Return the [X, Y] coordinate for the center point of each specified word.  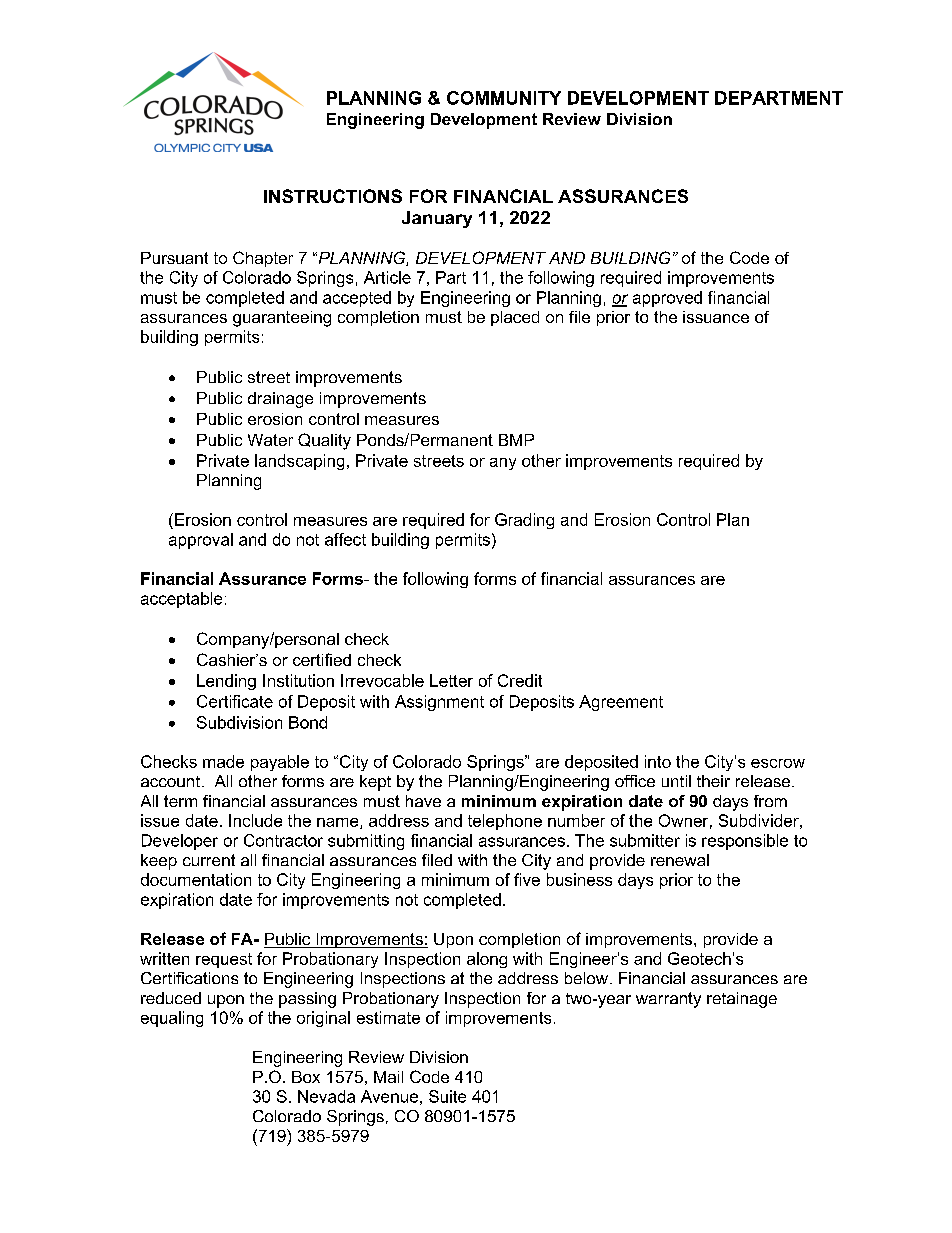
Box [306, 1077]
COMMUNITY [504, 98]
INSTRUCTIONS [333, 196]
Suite [447, 1096]
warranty [668, 1000]
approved [667, 299]
